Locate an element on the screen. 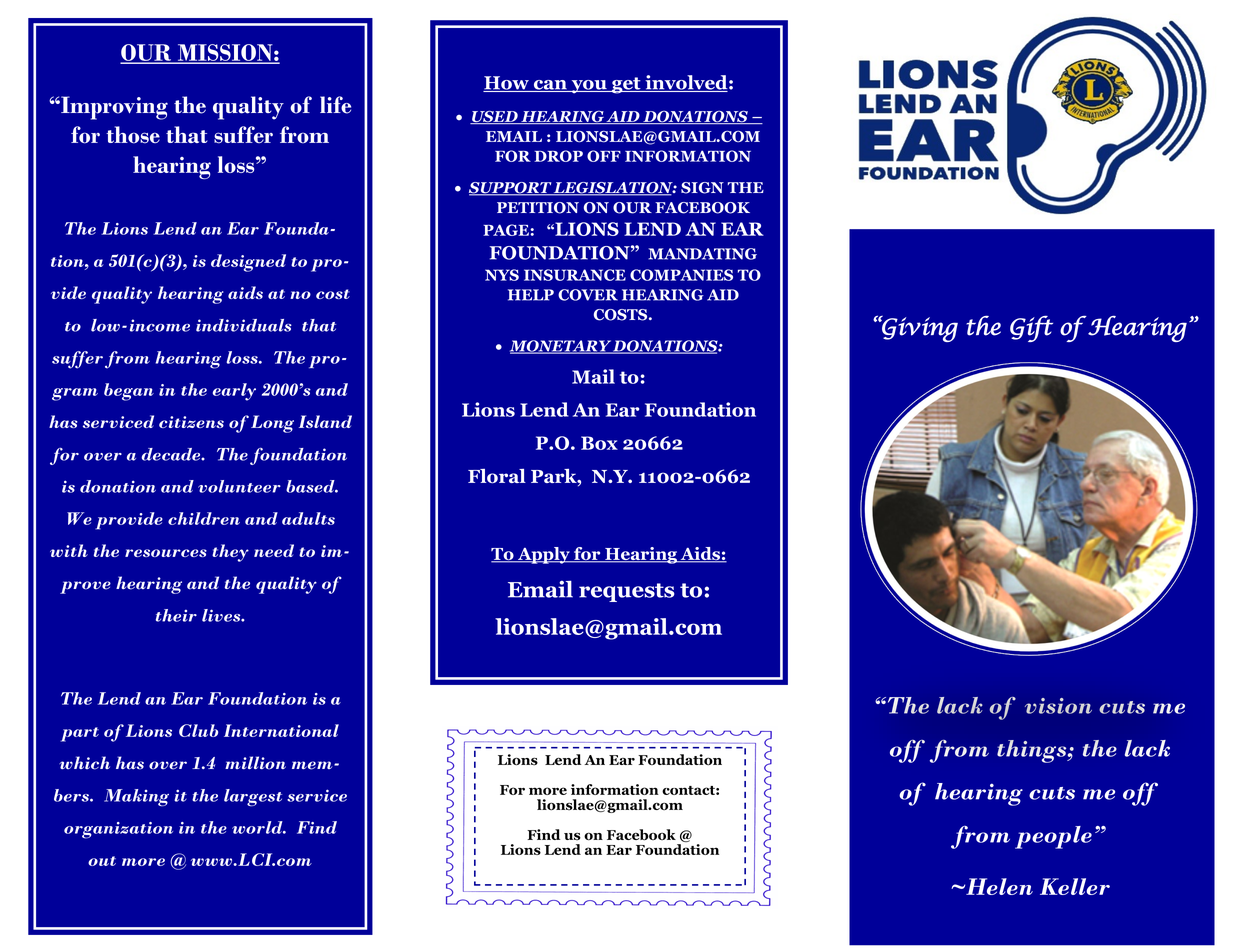  million is located at coordinates (255, 763).
